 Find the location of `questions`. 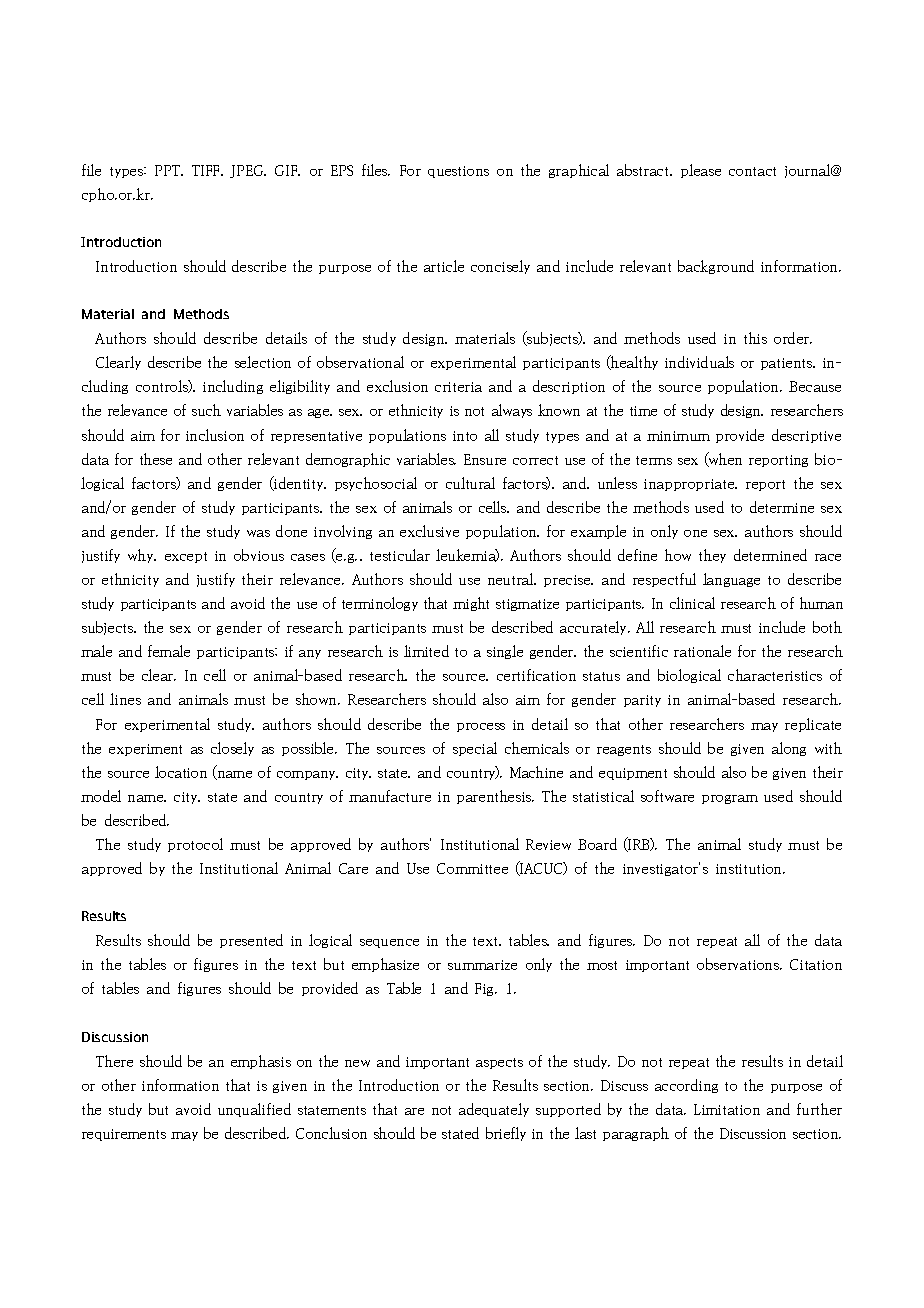

questions is located at coordinates (458, 172).
